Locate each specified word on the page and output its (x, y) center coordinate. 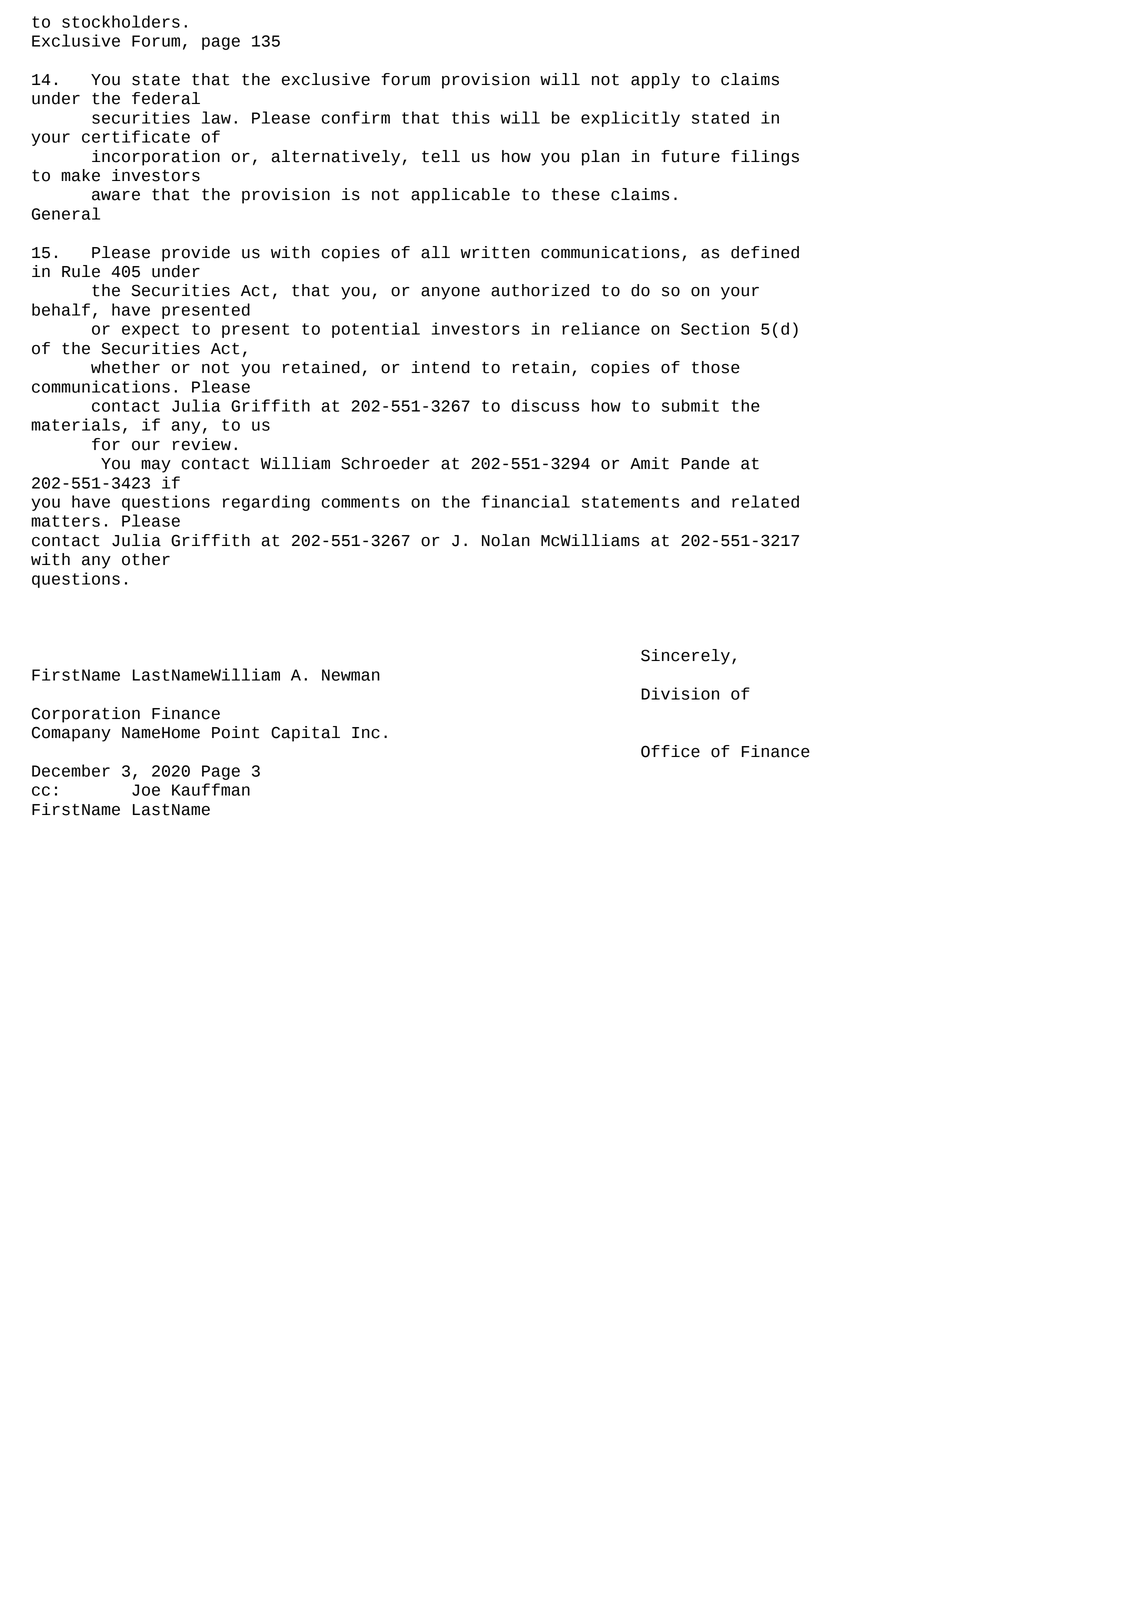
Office (670, 751)
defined (765, 252)
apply (655, 81)
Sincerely (685, 657)
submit (690, 405)
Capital (305, 734)
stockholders (121, 21)
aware (116, 196)
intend (440, 367)
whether (125, 367)
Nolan (506, 540)
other (146, 559)
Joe (146, 790)
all (435, 252)
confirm (356, 117)
